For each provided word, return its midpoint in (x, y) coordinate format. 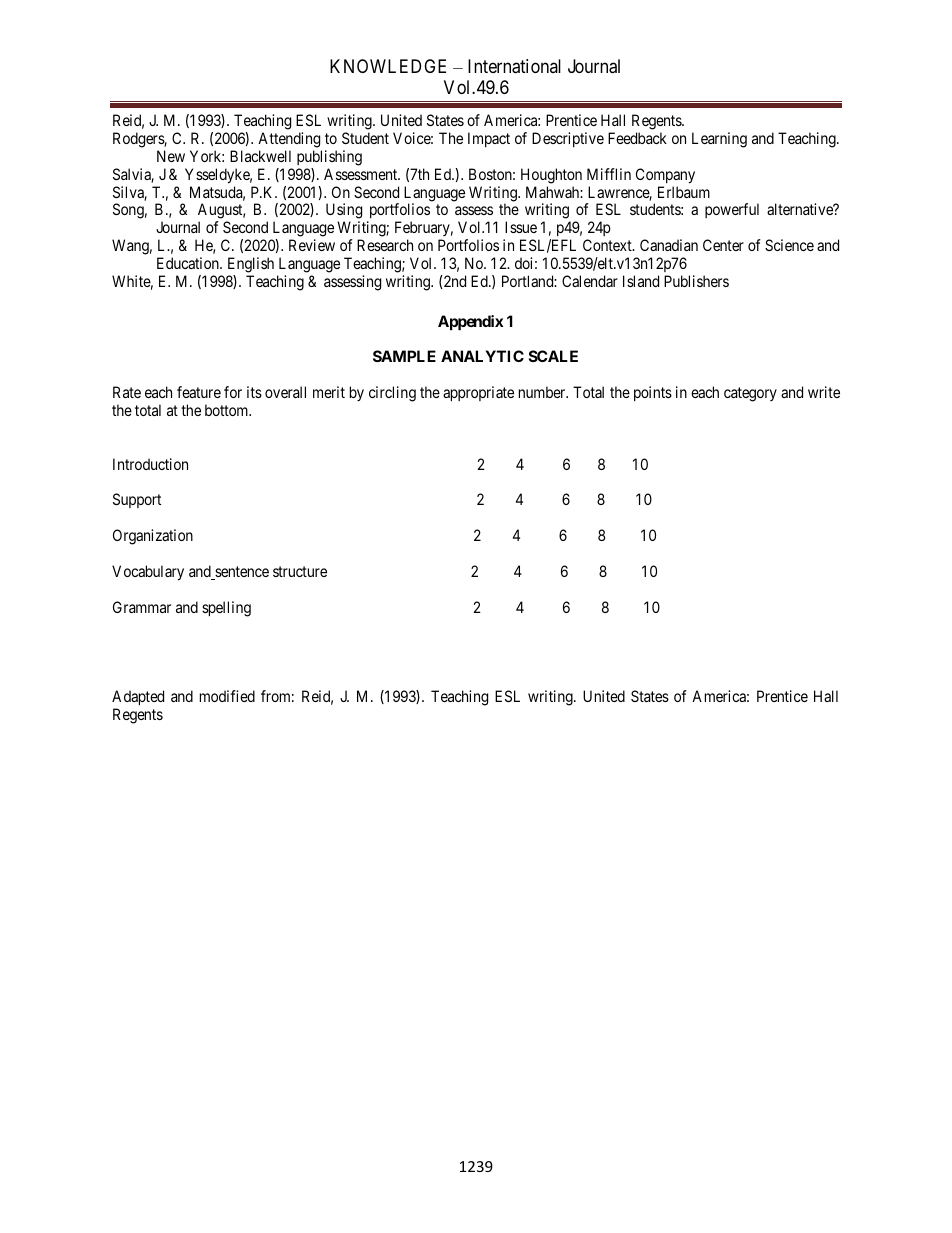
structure (300, 571)
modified (227, 696)
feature (199, 392)
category (750, 394)
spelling (226, 609)
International (514, 66)
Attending (289, 140)
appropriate (478, 393)
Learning (719, 140)
